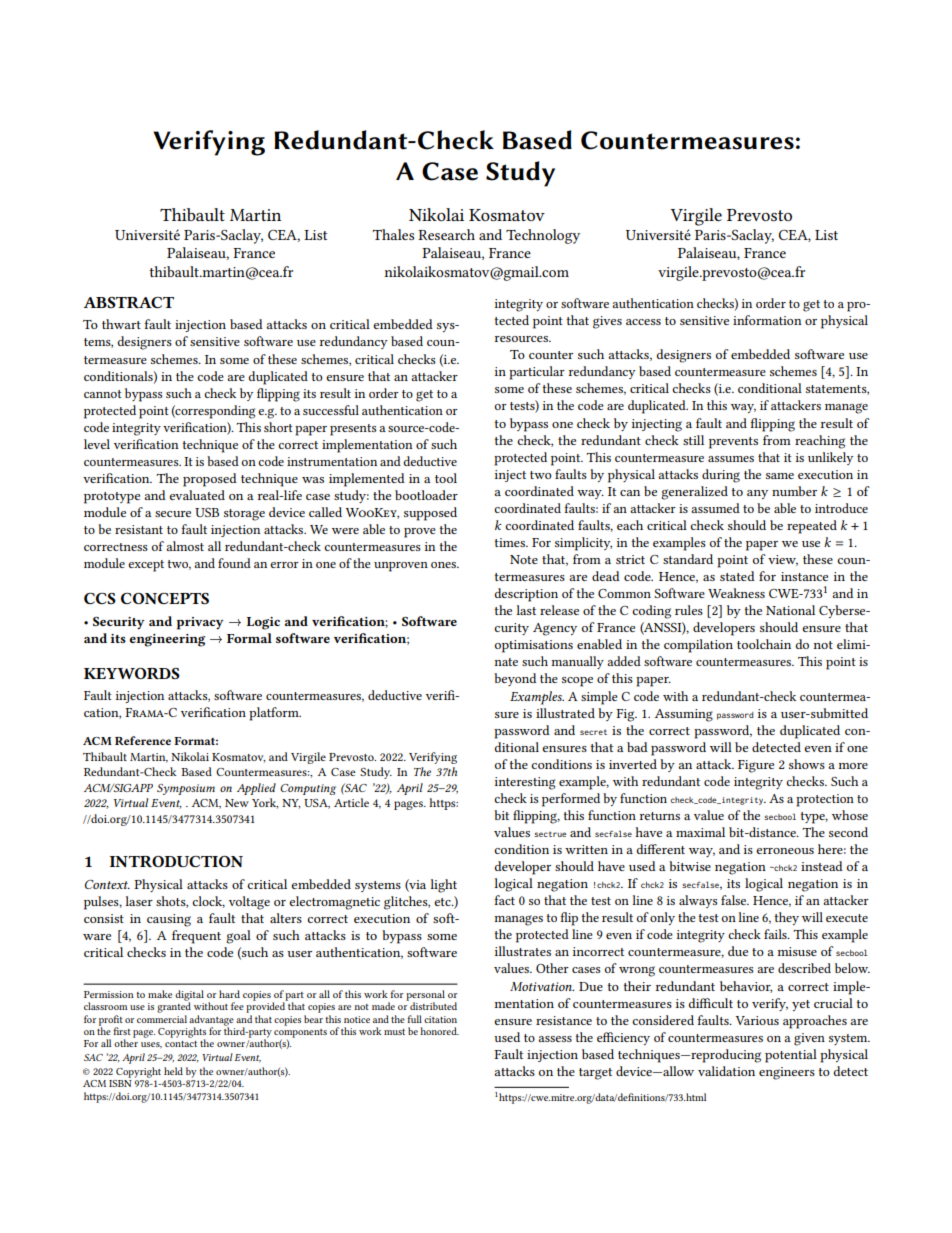  What do you see at coordinates (446, 234) in the page?
I see `Research` at bounding box center [446, 234].
